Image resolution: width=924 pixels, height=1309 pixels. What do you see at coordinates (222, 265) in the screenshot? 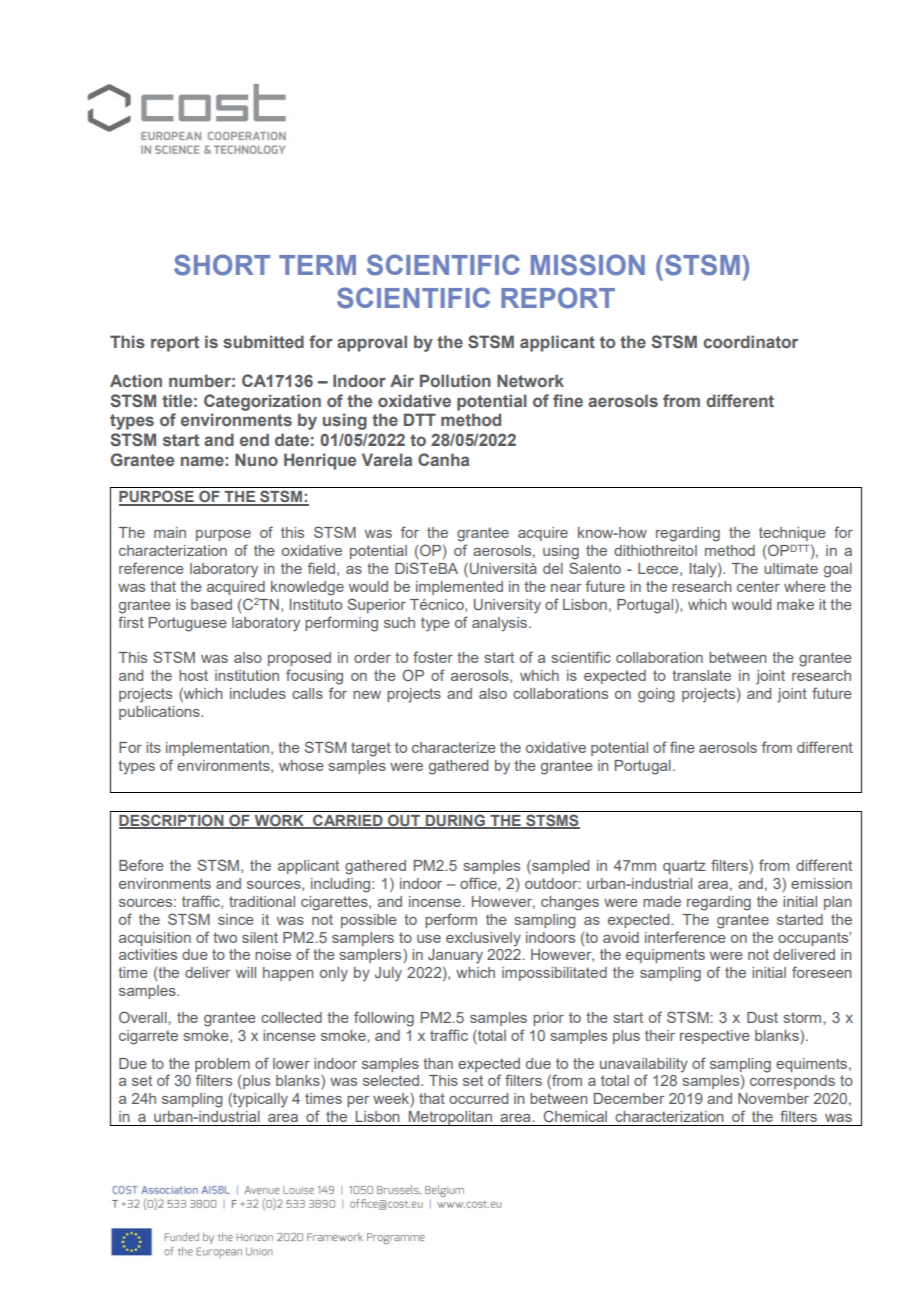
I see `SHORT` at bounding box center [222, 265].
